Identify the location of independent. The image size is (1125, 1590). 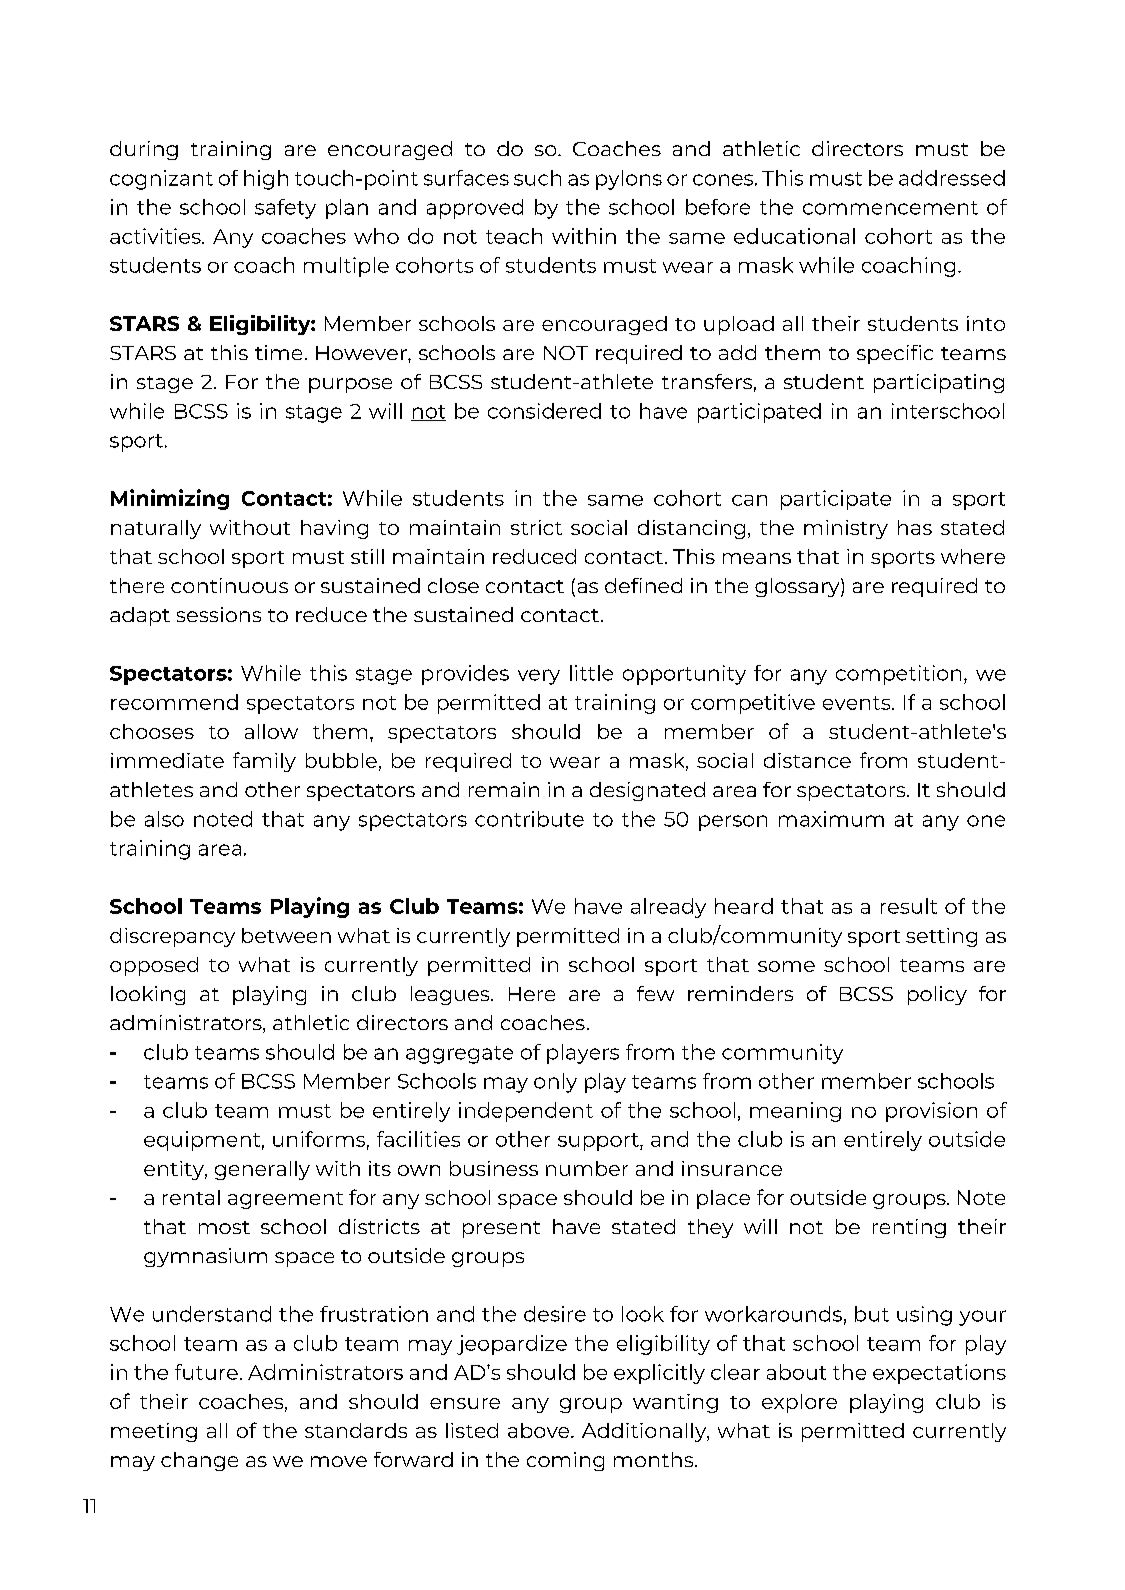
(526, 1112).
